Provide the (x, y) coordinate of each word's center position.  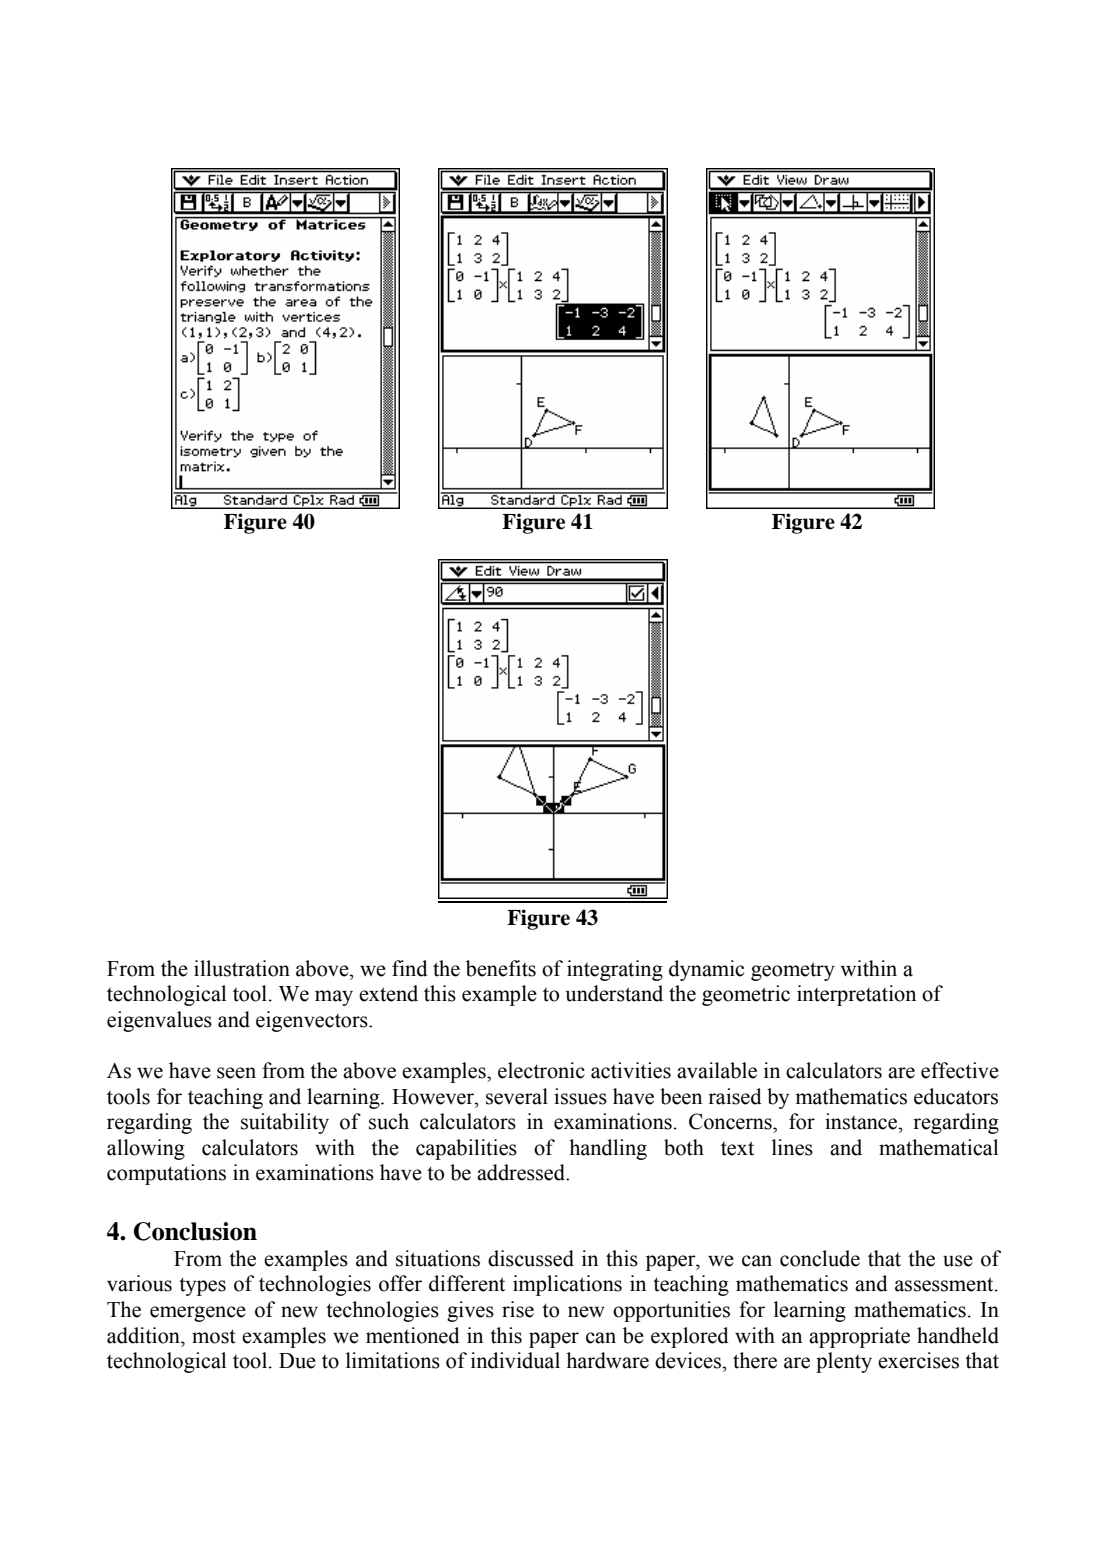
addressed (522, 1172)
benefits (501, 968)
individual (515, 1360)
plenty (844, 1362)
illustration (242, 968)
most (214, 1336)
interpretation (856, 995)
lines (792, 1147)
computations (166, 1174)
